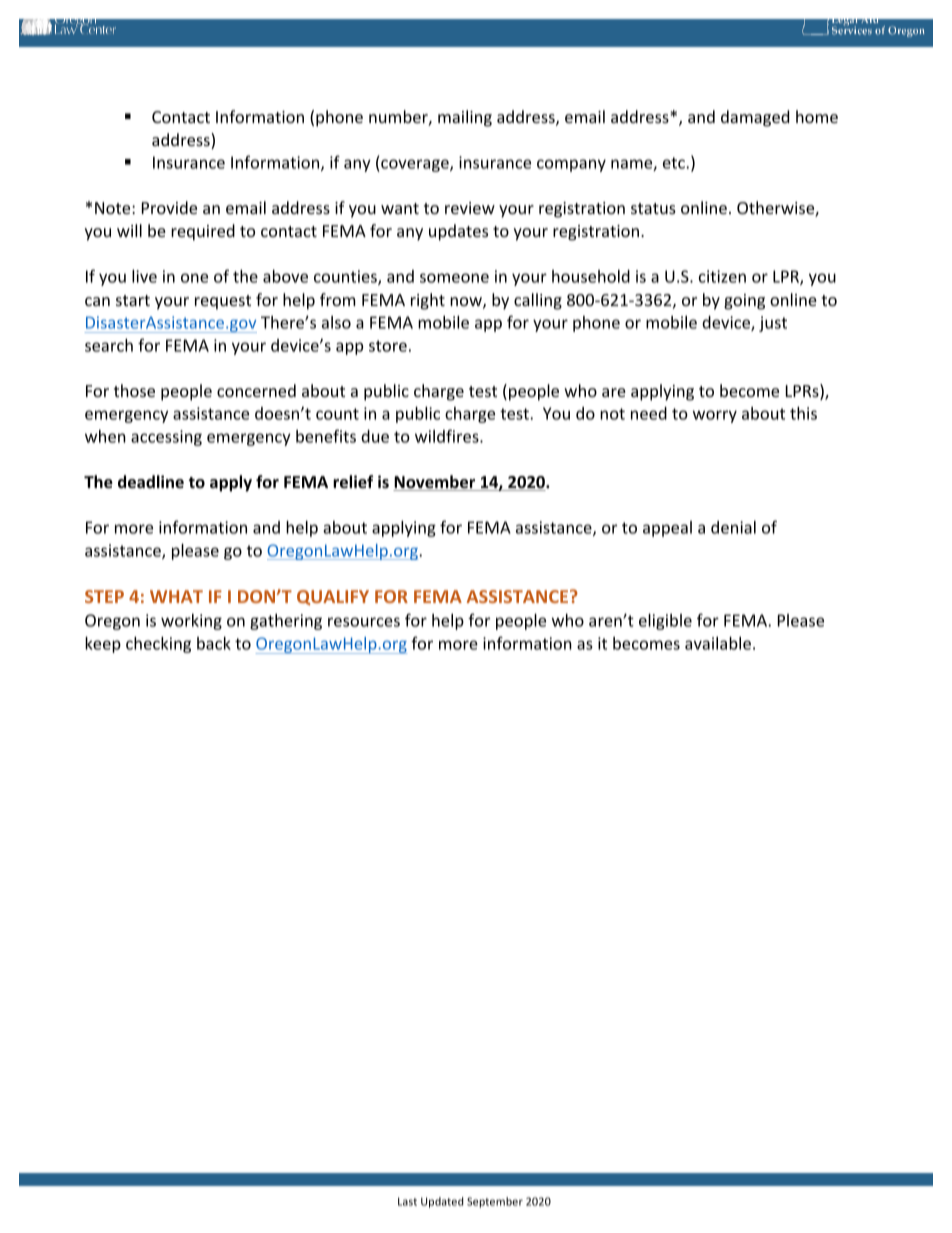 The image size is (952, 1233). What do you see at coordinates (755, 118) in the screenshot?
I see `damaged` at bounding box center [755, 118].
